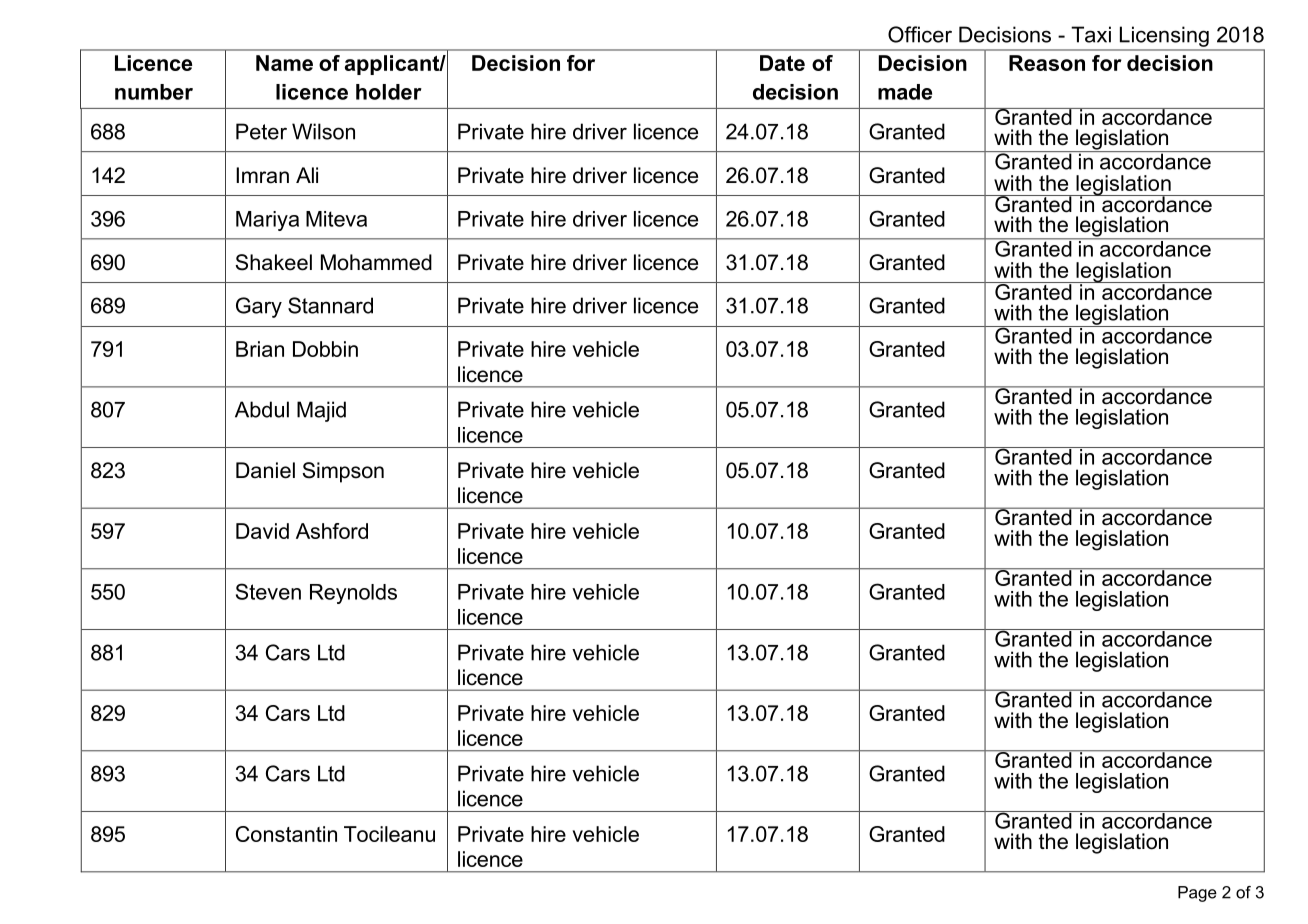 This page has height=924, width=1308. Describe the element at coordinates (1047, 63) in the page. I see `Reason` at that location.
